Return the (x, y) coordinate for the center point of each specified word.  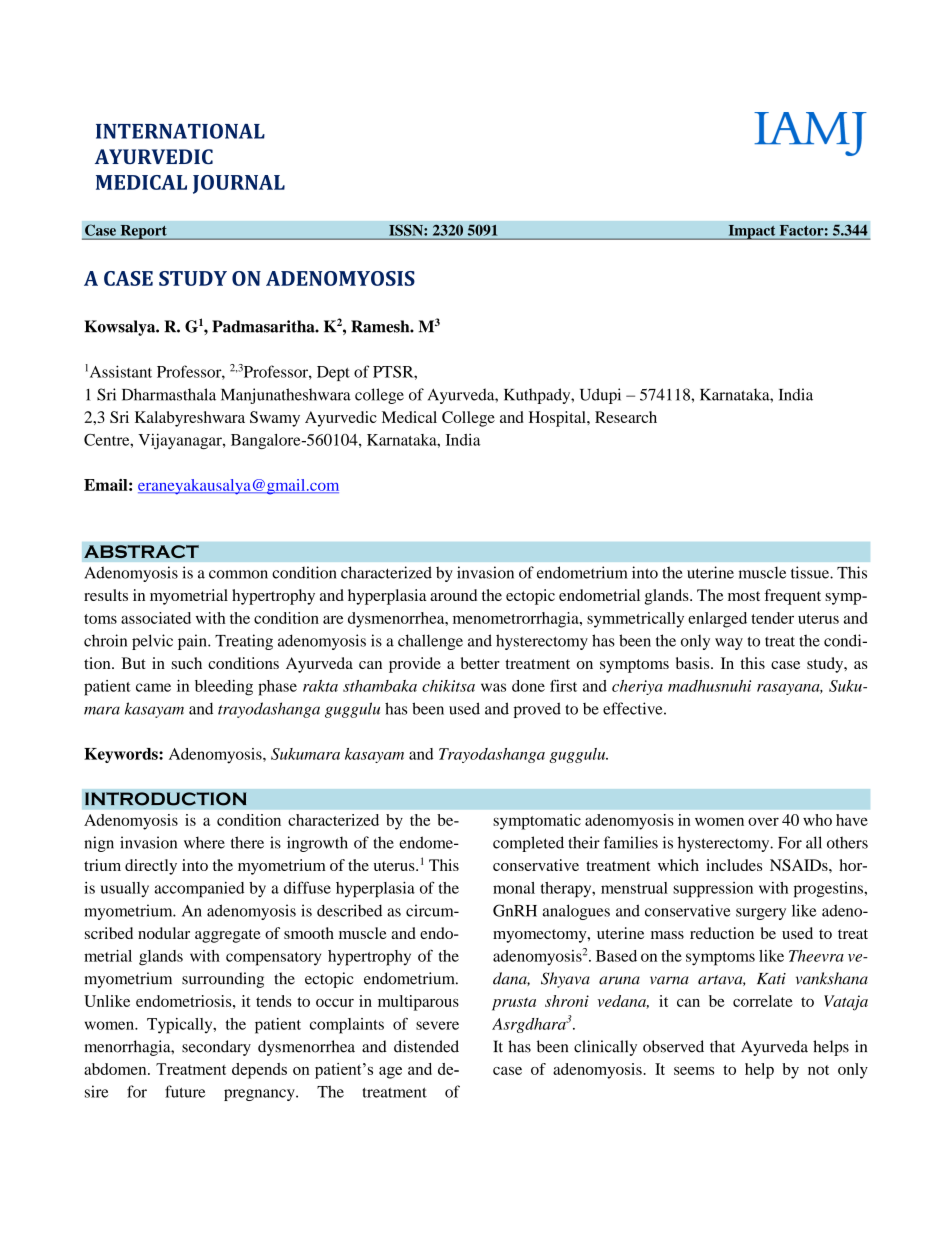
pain (193, 642)
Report (143, 232)
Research (626, 417)
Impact (752, 232)
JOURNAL (239, 184)
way (729, 644)
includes (734, 865)
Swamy (275, 419)
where (204, 842)
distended (426, 1046)
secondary (216, 1048)
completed (528, 844)
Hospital (558, 419)
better (480, 663)
